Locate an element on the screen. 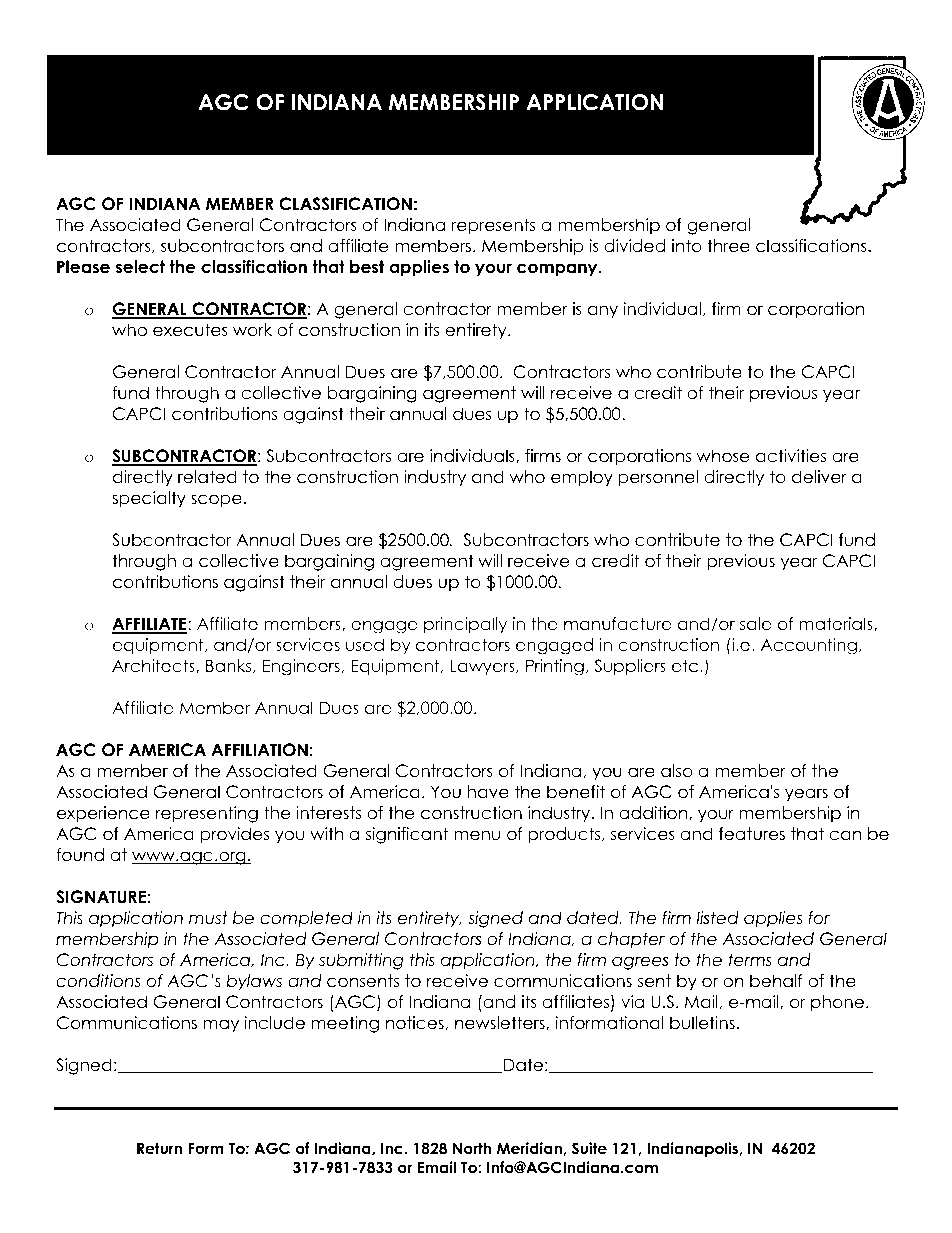 The height and width of the screenshot is (1233, 952). menu is located at coordinates (477, 835).
